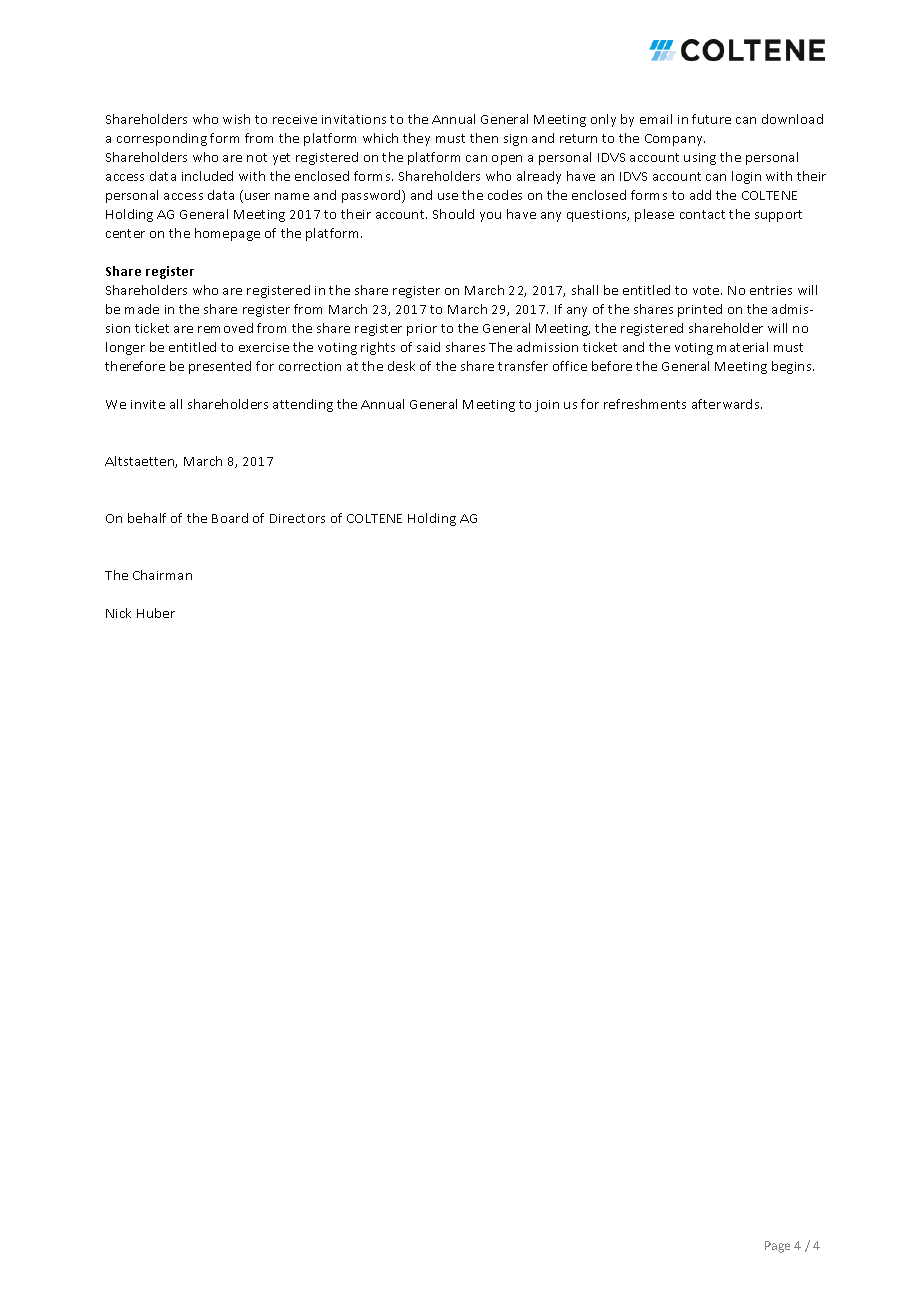  I want to click on you, so click(490, 217).
